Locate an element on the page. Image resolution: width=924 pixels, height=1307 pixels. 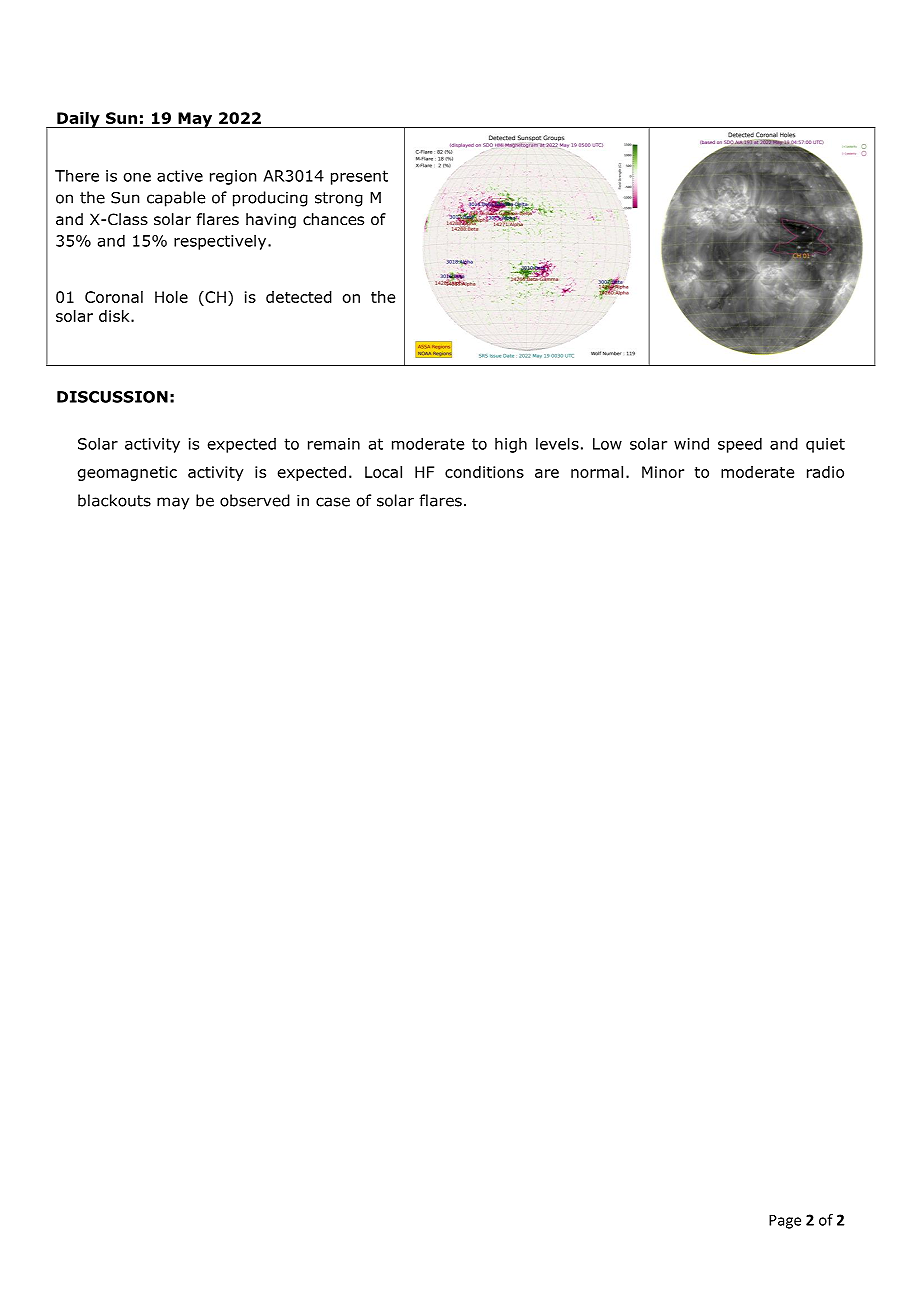
Page is located at coordinates (785, 1221).
